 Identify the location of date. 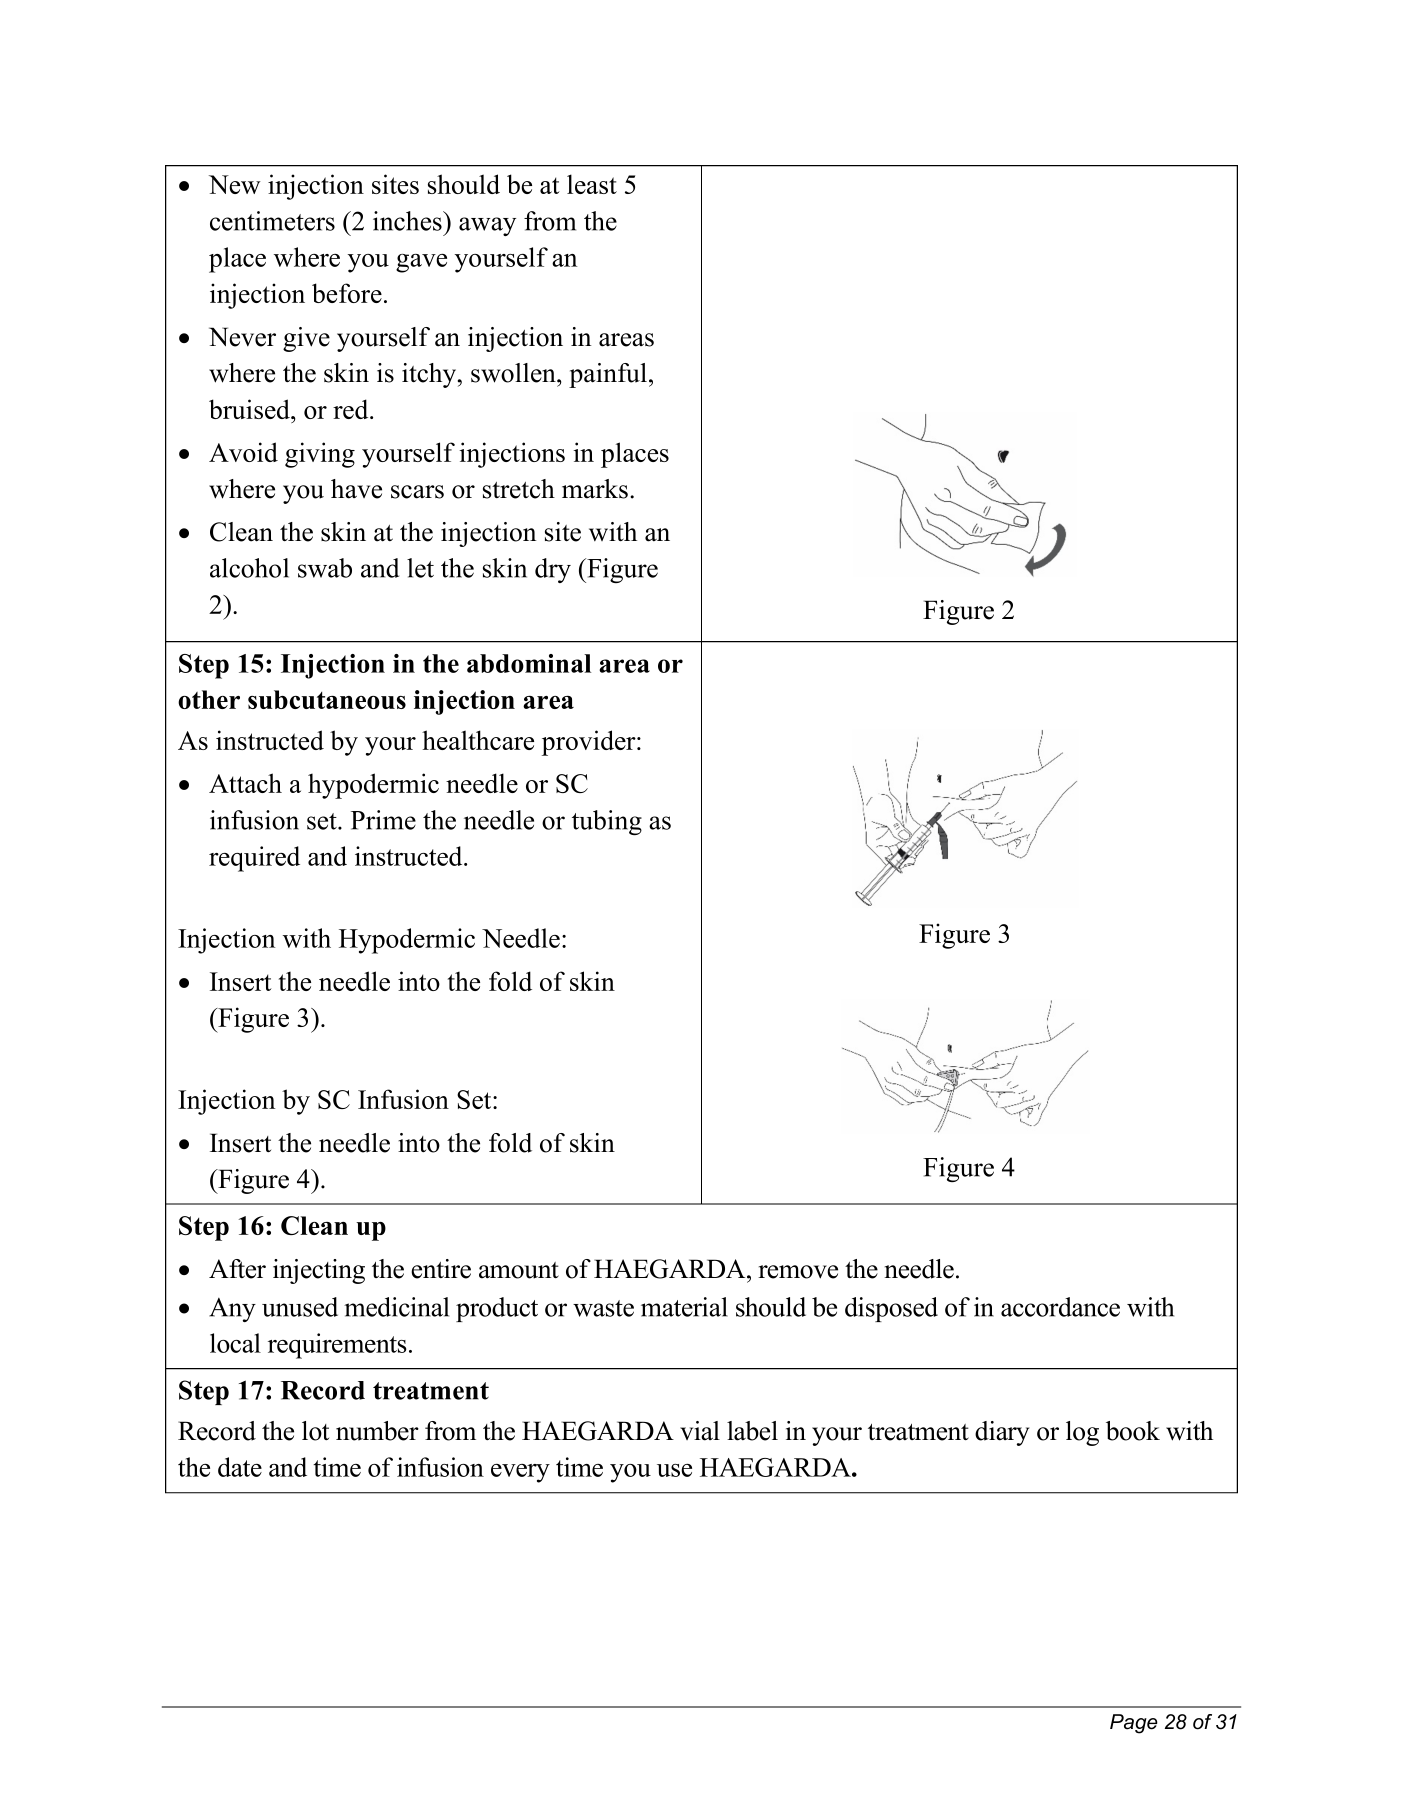
(240, 1467).
